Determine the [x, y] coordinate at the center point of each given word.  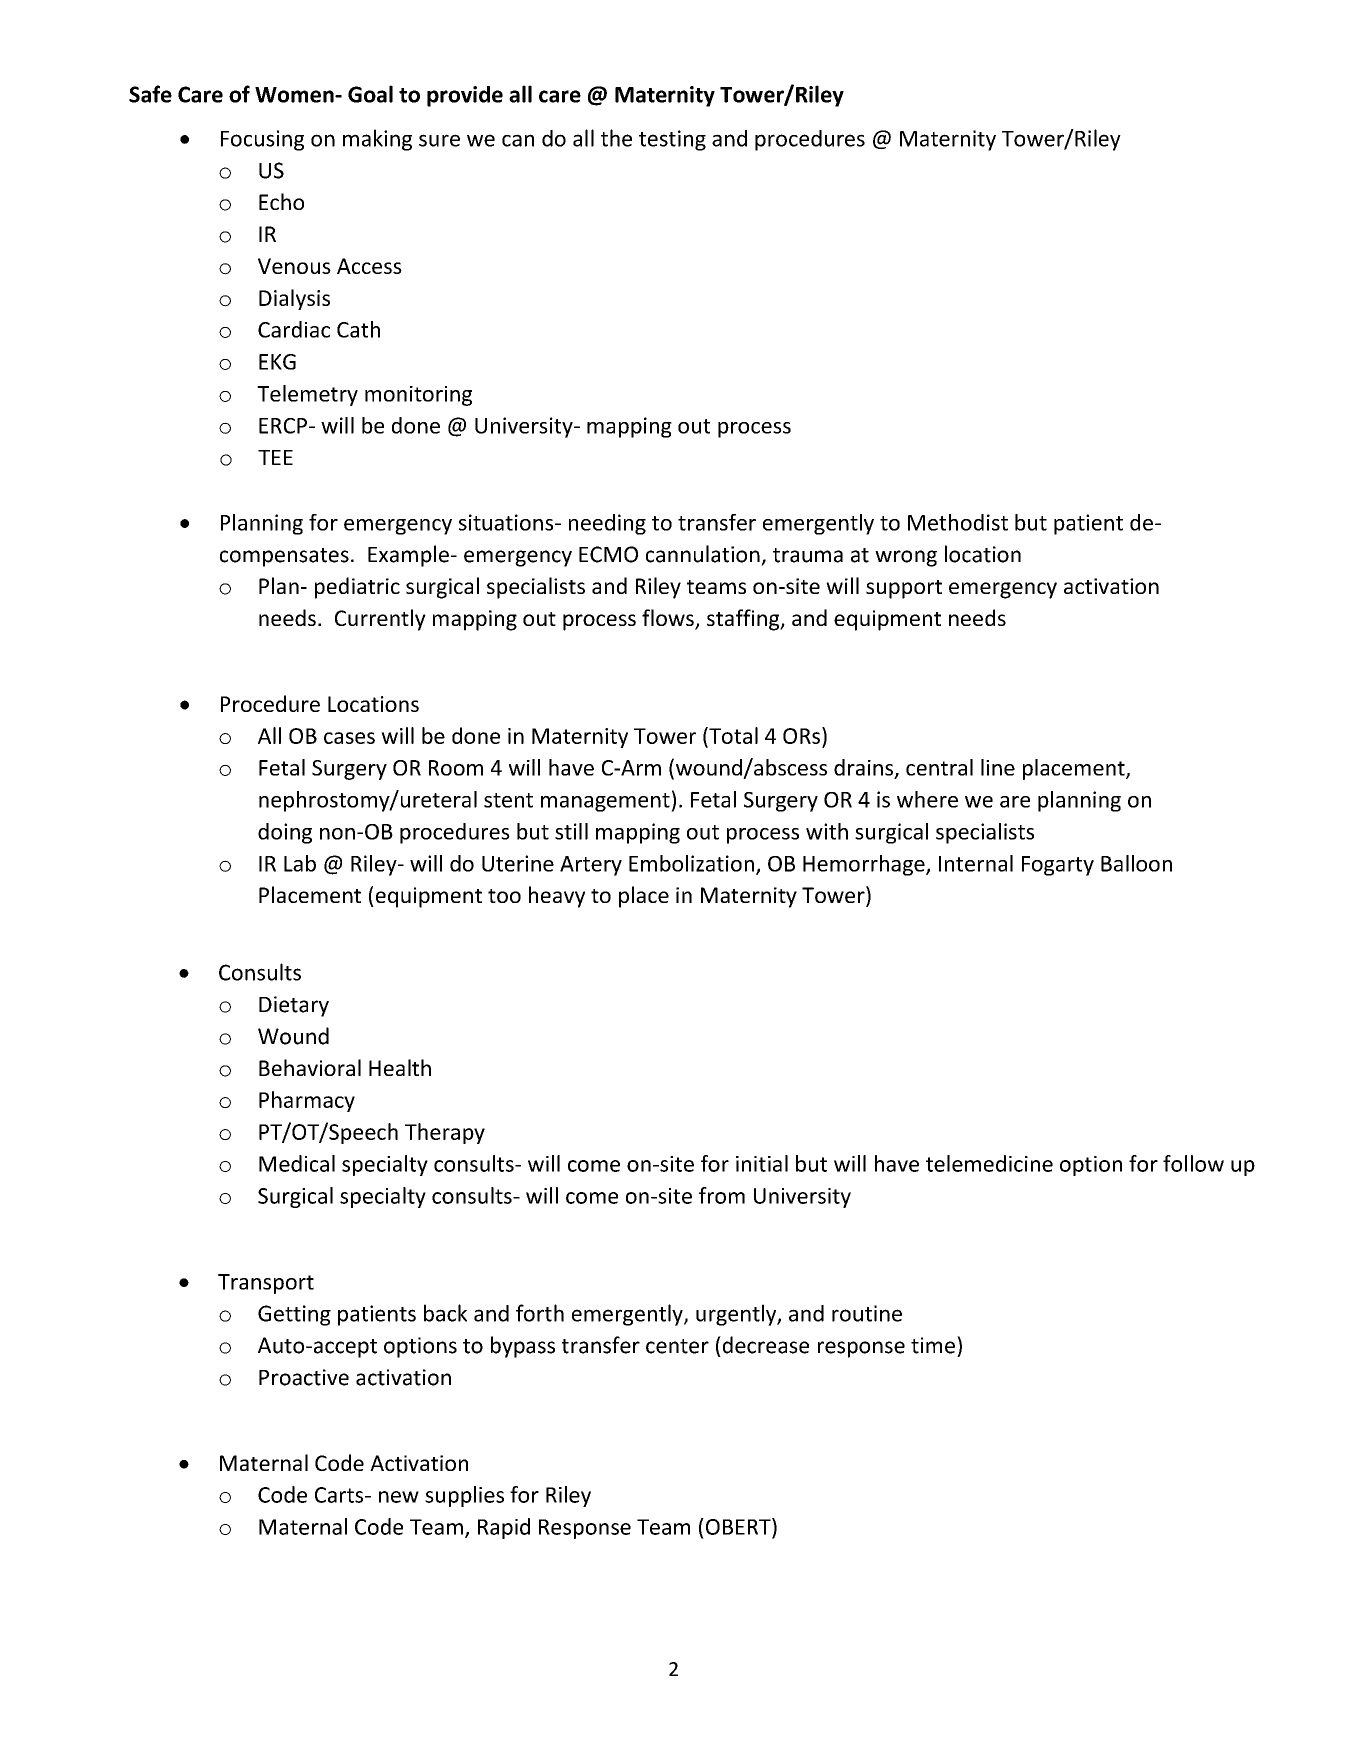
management [606, 802]
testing [672, 140]
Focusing [262, 140]
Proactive [304, 1377]
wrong [906, 558]
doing [285, 833]
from [722, 1195]
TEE [275, 457]
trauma [808, 555]
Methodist [958, 522]
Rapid [504, 1528]
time [933, 1345]
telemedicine [989, 1163]
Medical [297, 1163]
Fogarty [1058, 866]
